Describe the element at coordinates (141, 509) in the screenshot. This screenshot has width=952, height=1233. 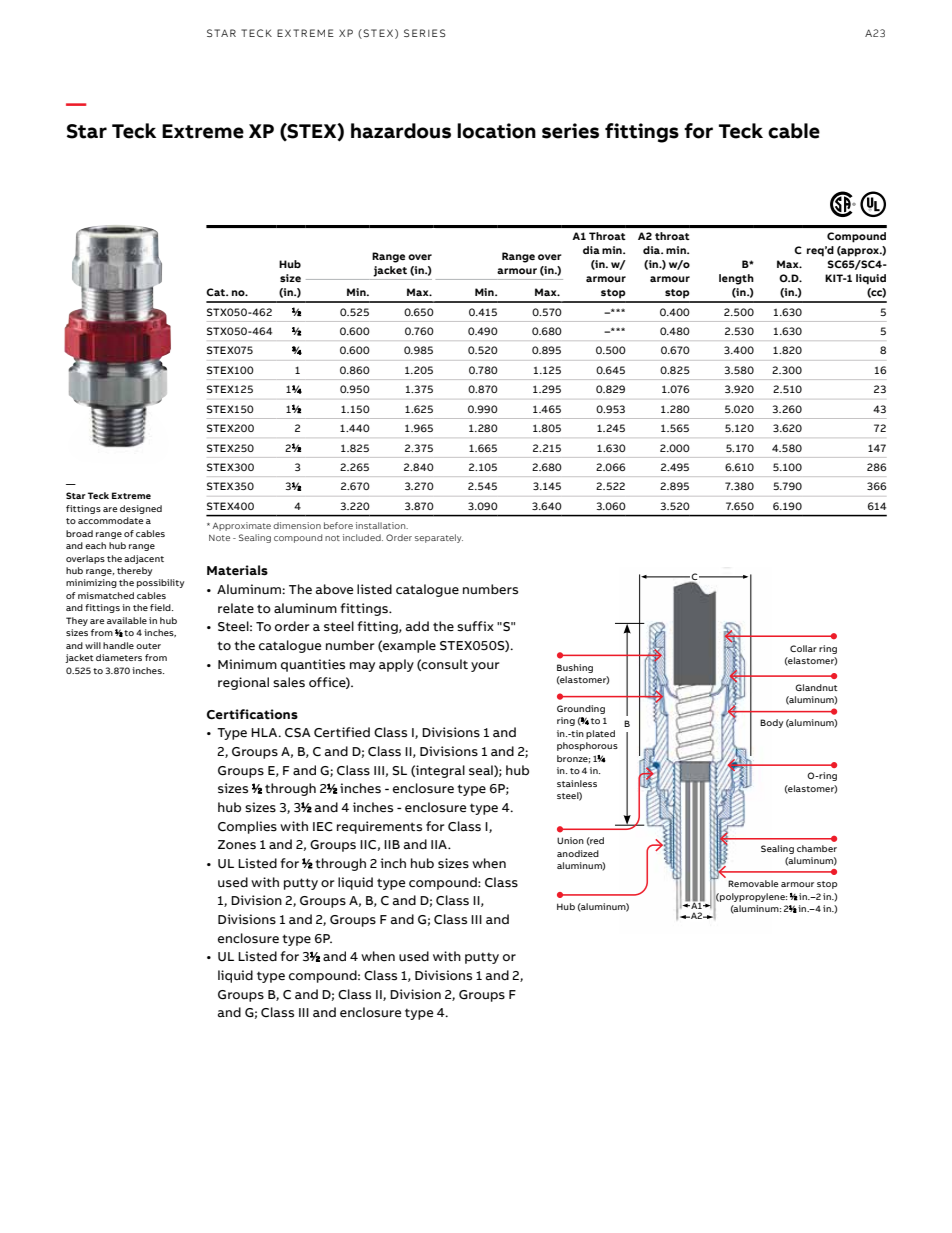
I see `designed` at that location.
